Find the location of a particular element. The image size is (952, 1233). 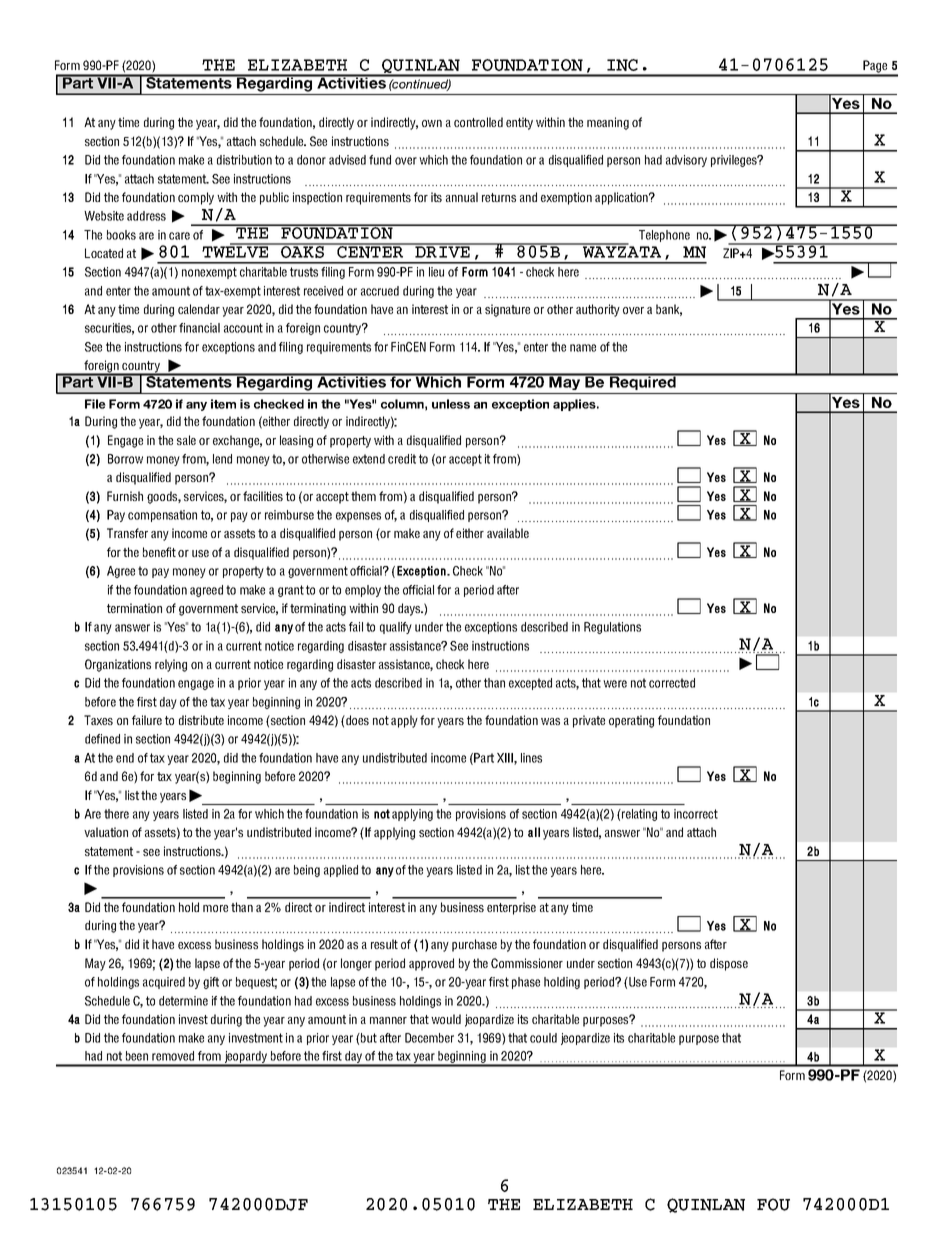

advisory is located at coordinates (686, 161).
